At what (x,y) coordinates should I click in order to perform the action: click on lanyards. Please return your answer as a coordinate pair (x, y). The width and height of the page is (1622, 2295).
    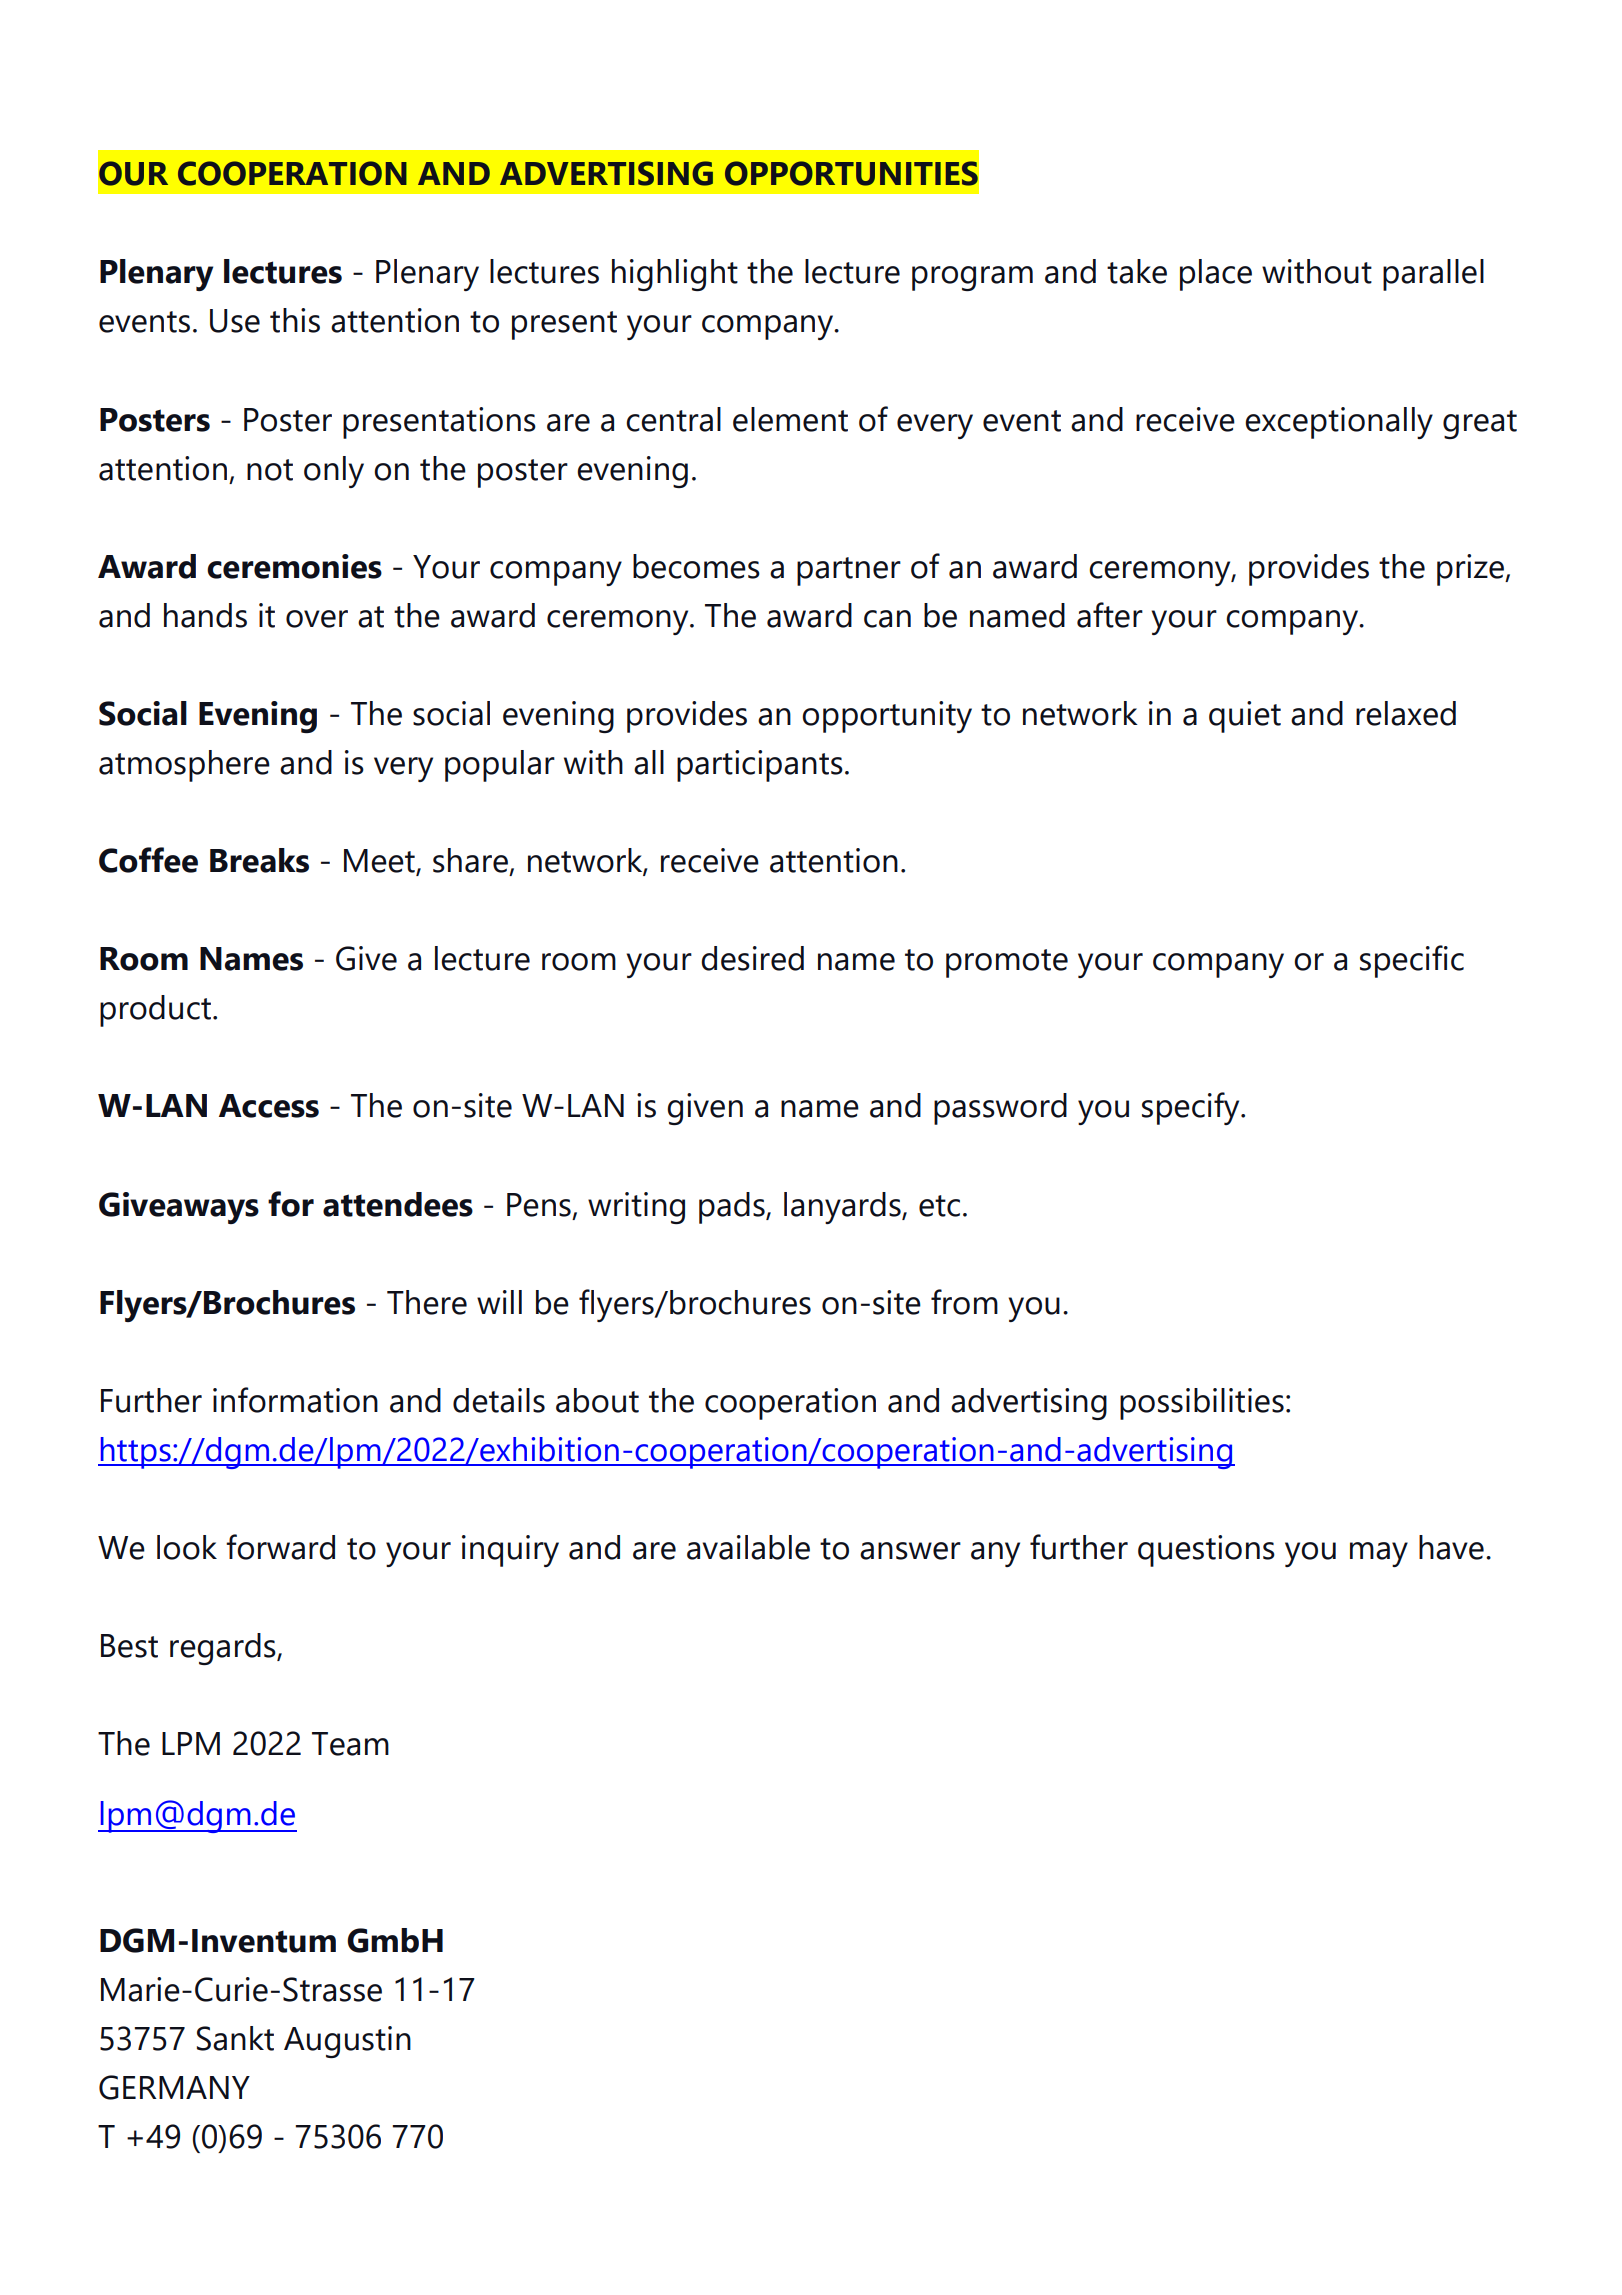
    Looking at the image, I should click on (843, 1208).
